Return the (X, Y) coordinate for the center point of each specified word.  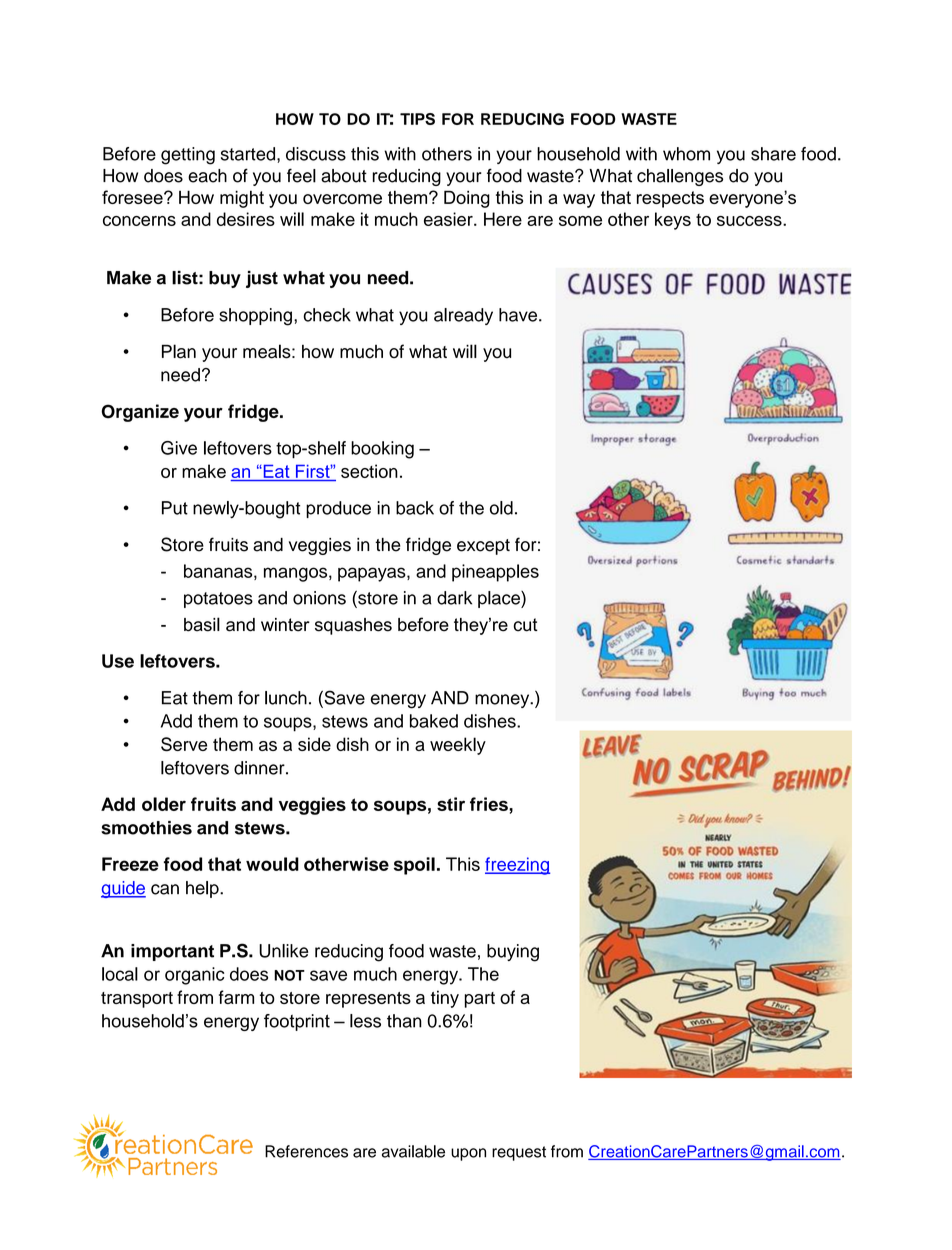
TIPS (417, 119)
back (415, 508)
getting (188, 156)
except (483, 547)
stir (451, 804)
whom (686, 154)
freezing (517, 866)
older (164, 804)
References (306, 1151)
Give (179, 448)
